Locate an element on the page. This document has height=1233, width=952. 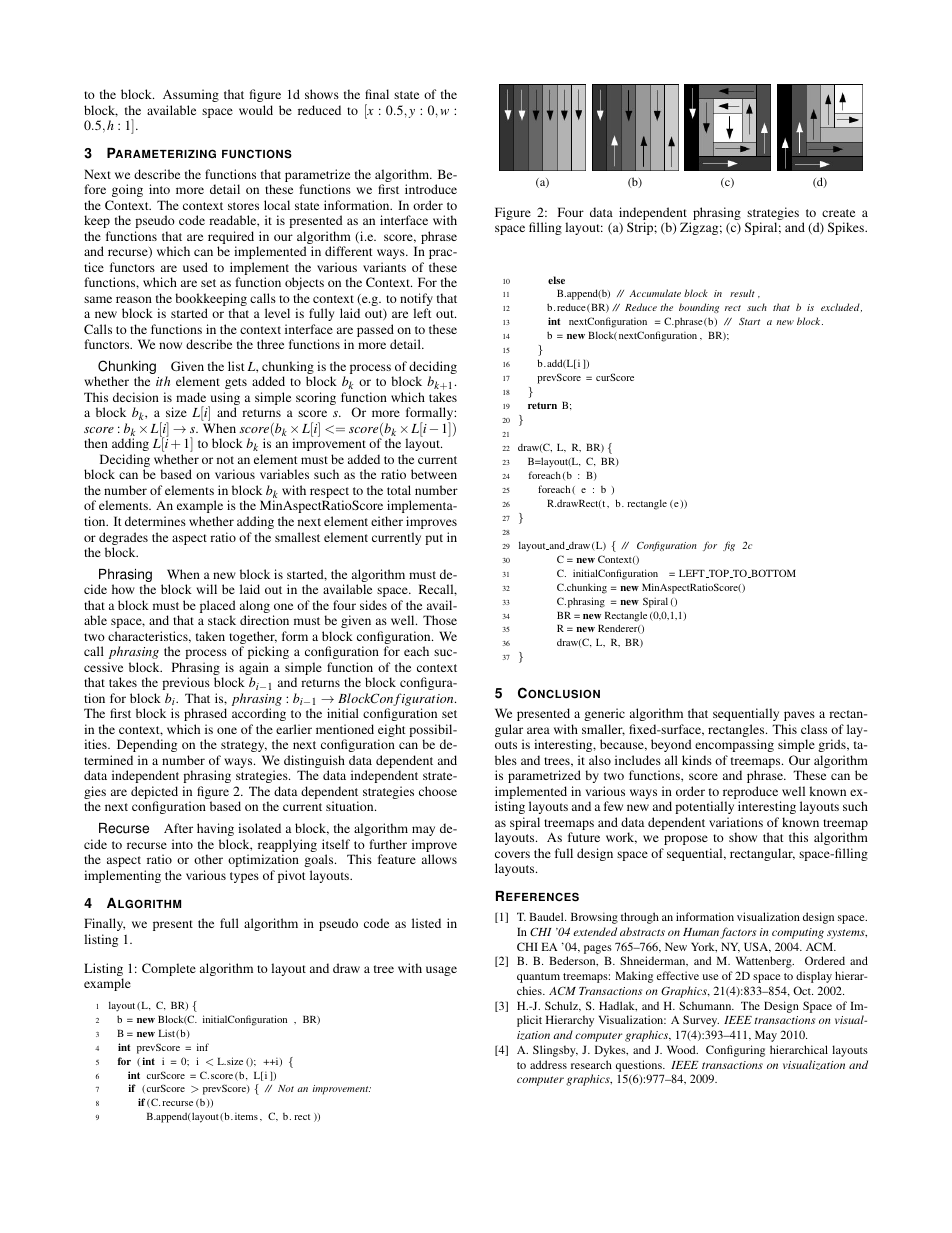
BOTTOM is located at coordinates (772, 573).
